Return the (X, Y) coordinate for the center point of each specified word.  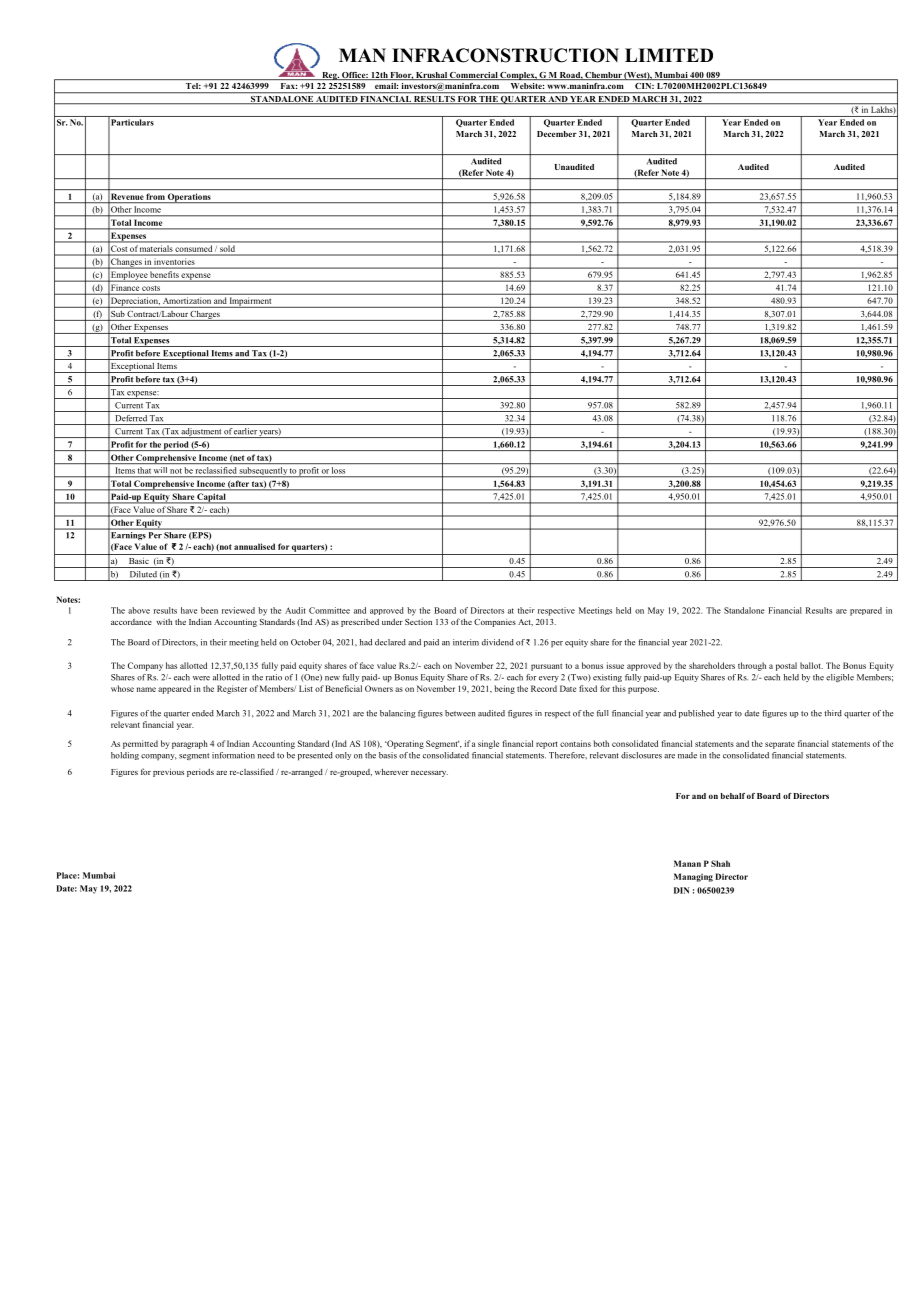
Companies (495, 623)
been (209, 610)
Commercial (474, 76)
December (557, 134)
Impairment (251, 302)
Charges (205, 316)
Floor (401, 76)
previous (168, 772)
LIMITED (669, 55)
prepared (866, 611)
